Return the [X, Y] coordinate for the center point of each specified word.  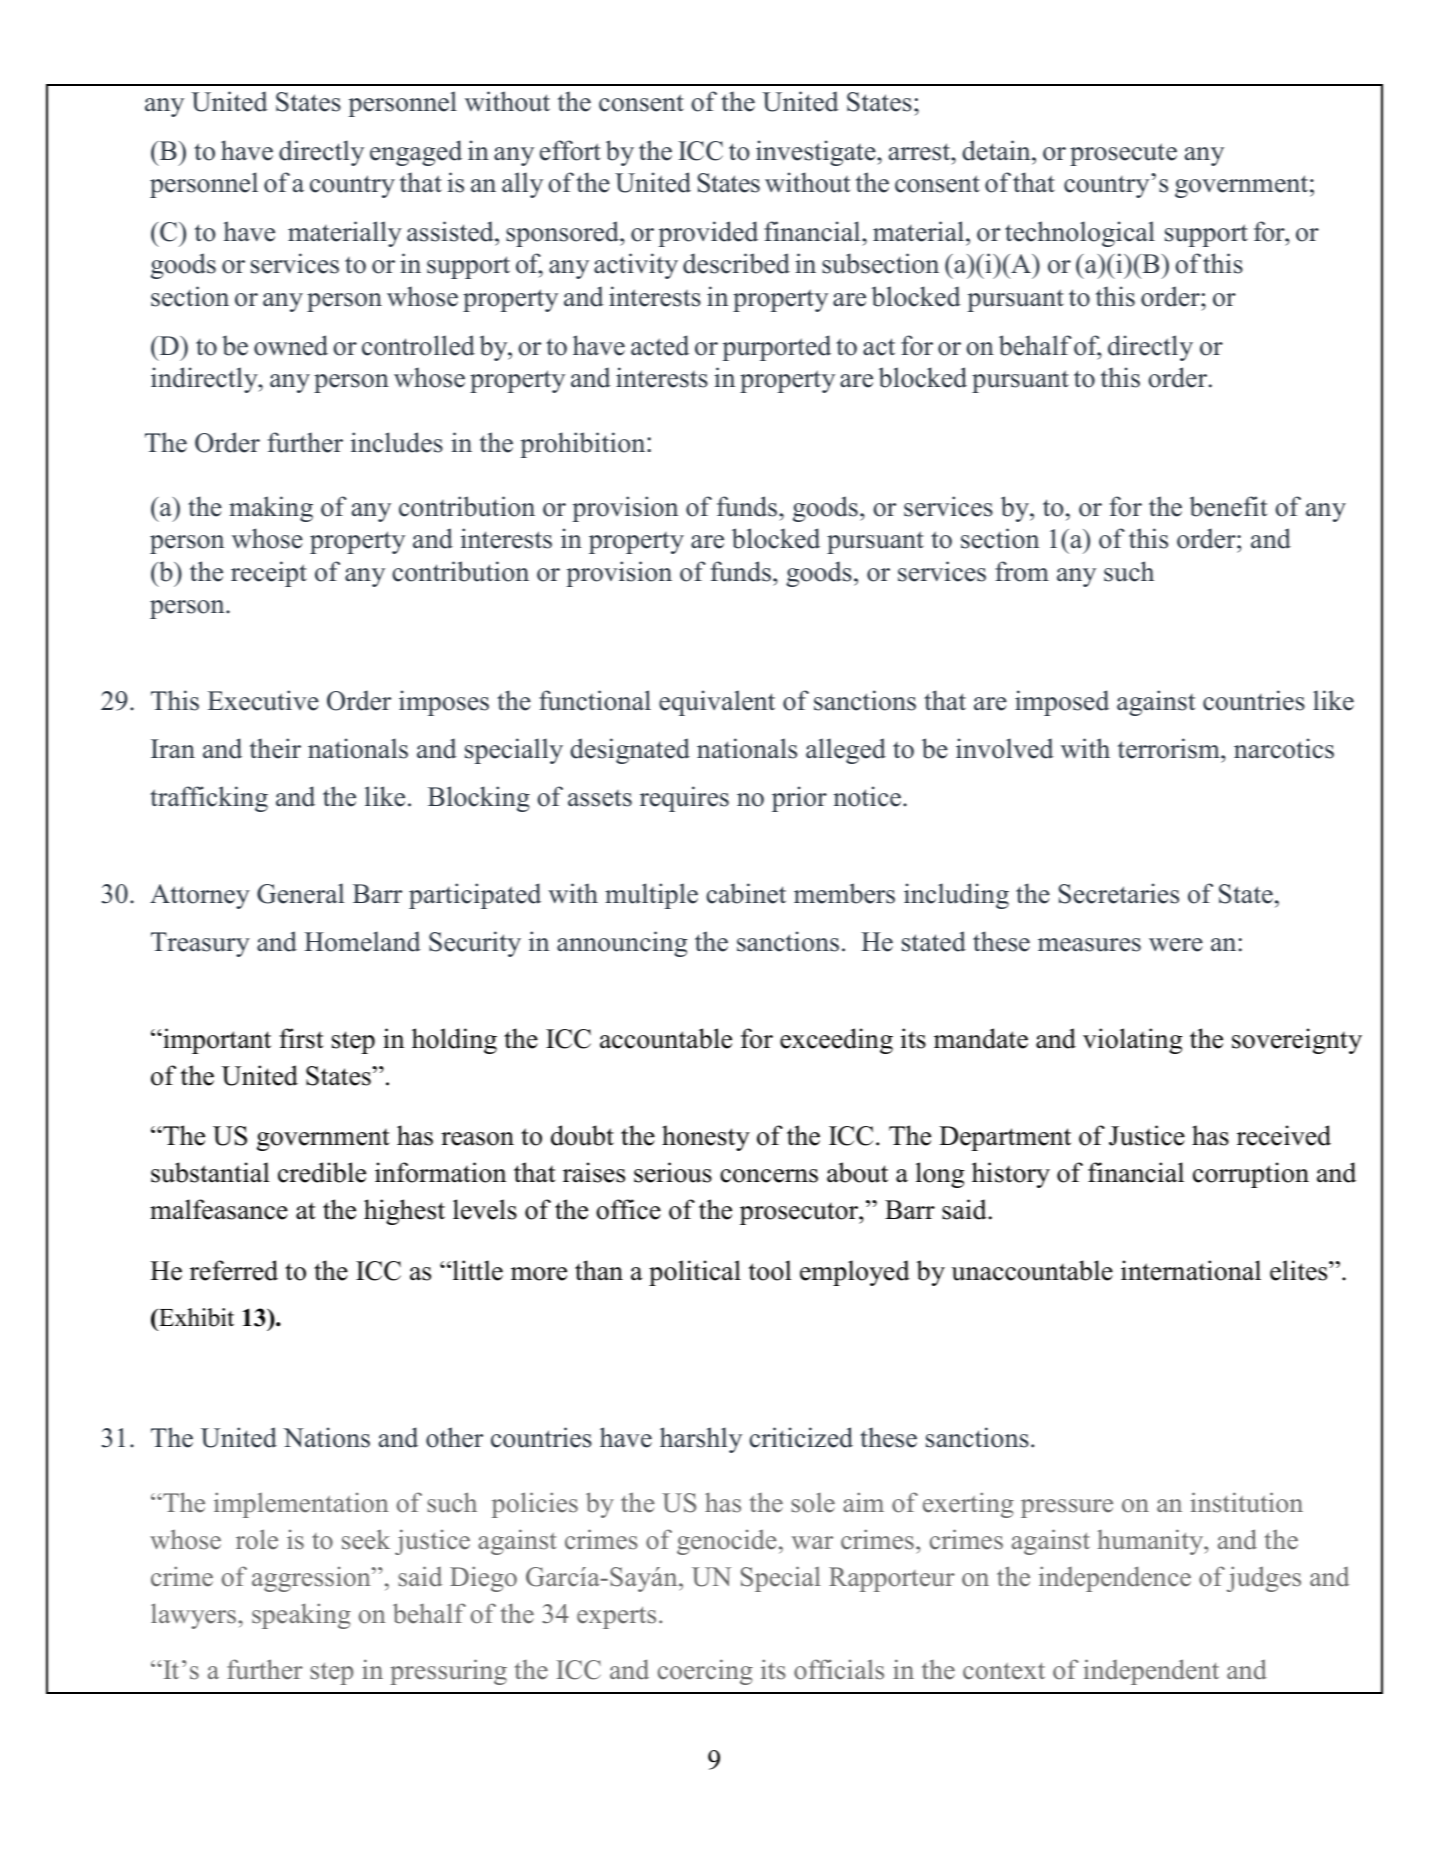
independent [1151, 1672]
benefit [1228, 506]
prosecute [1123, 154]
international [1191, 1270]
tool [770, 1270]
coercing [705, 1672]
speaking [301, 1616]
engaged [416, 153]
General [300, 893]
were [1176, 945]
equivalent [717, 703]
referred [234, 1270]
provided [708, 234]
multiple [651, 896]
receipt [269, 574]
